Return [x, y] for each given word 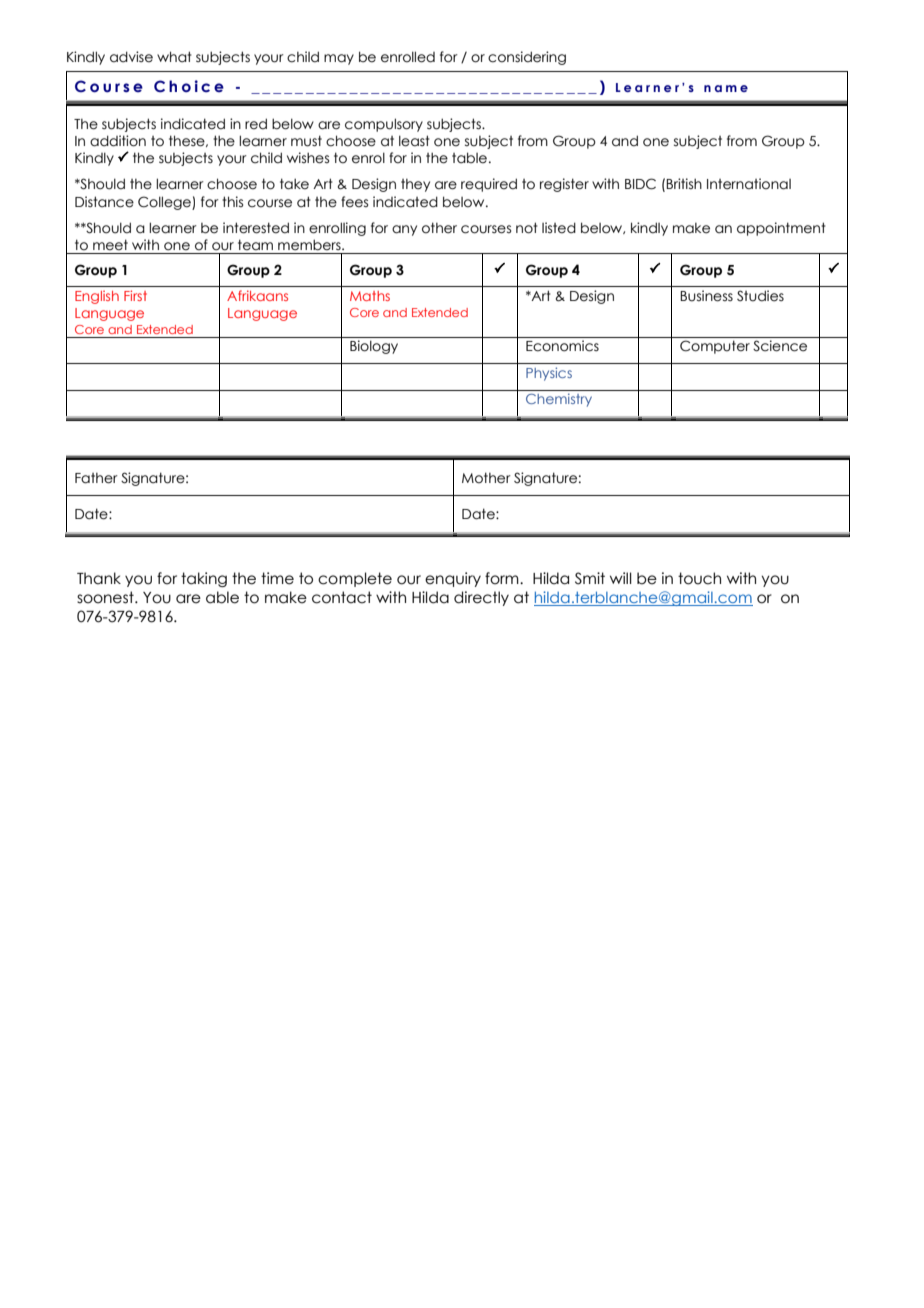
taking [204, 579]
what [174, 57]
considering [527, 58]
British [684, 183]
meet [110, 245]
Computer [715, 347]
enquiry [453, 579]
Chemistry [559, 400]
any [404, 230]
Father [96, 478]
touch [699, 578]
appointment [781, 229]
